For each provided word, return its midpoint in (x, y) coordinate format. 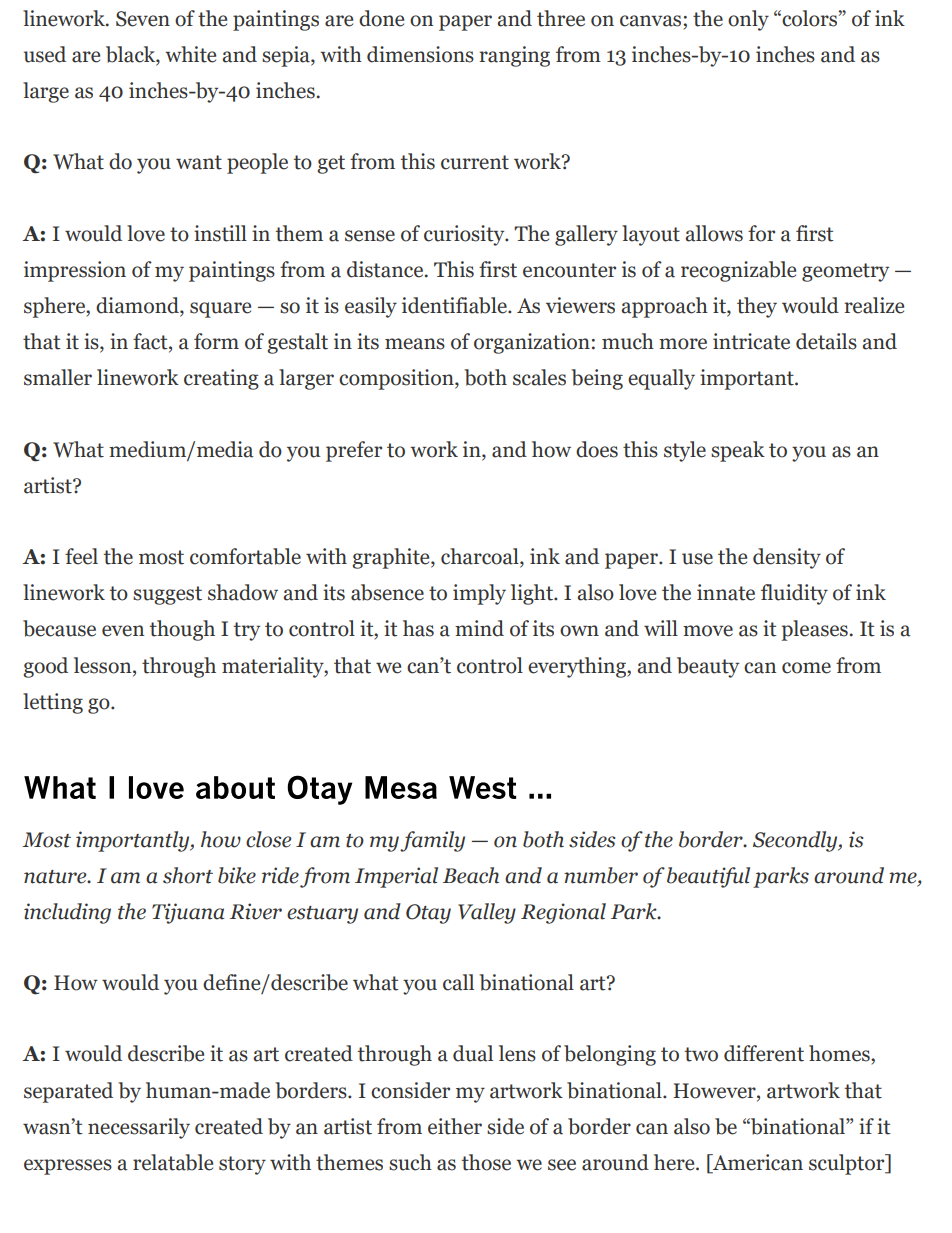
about (235, 787)
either (455, 1126)
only (748, 20)
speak (738, 451)
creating (221, 379)
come (806, 668)
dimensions (420, 54)
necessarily (139, 1128)
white (190, 54)
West (482, 787)
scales (539, 377)
